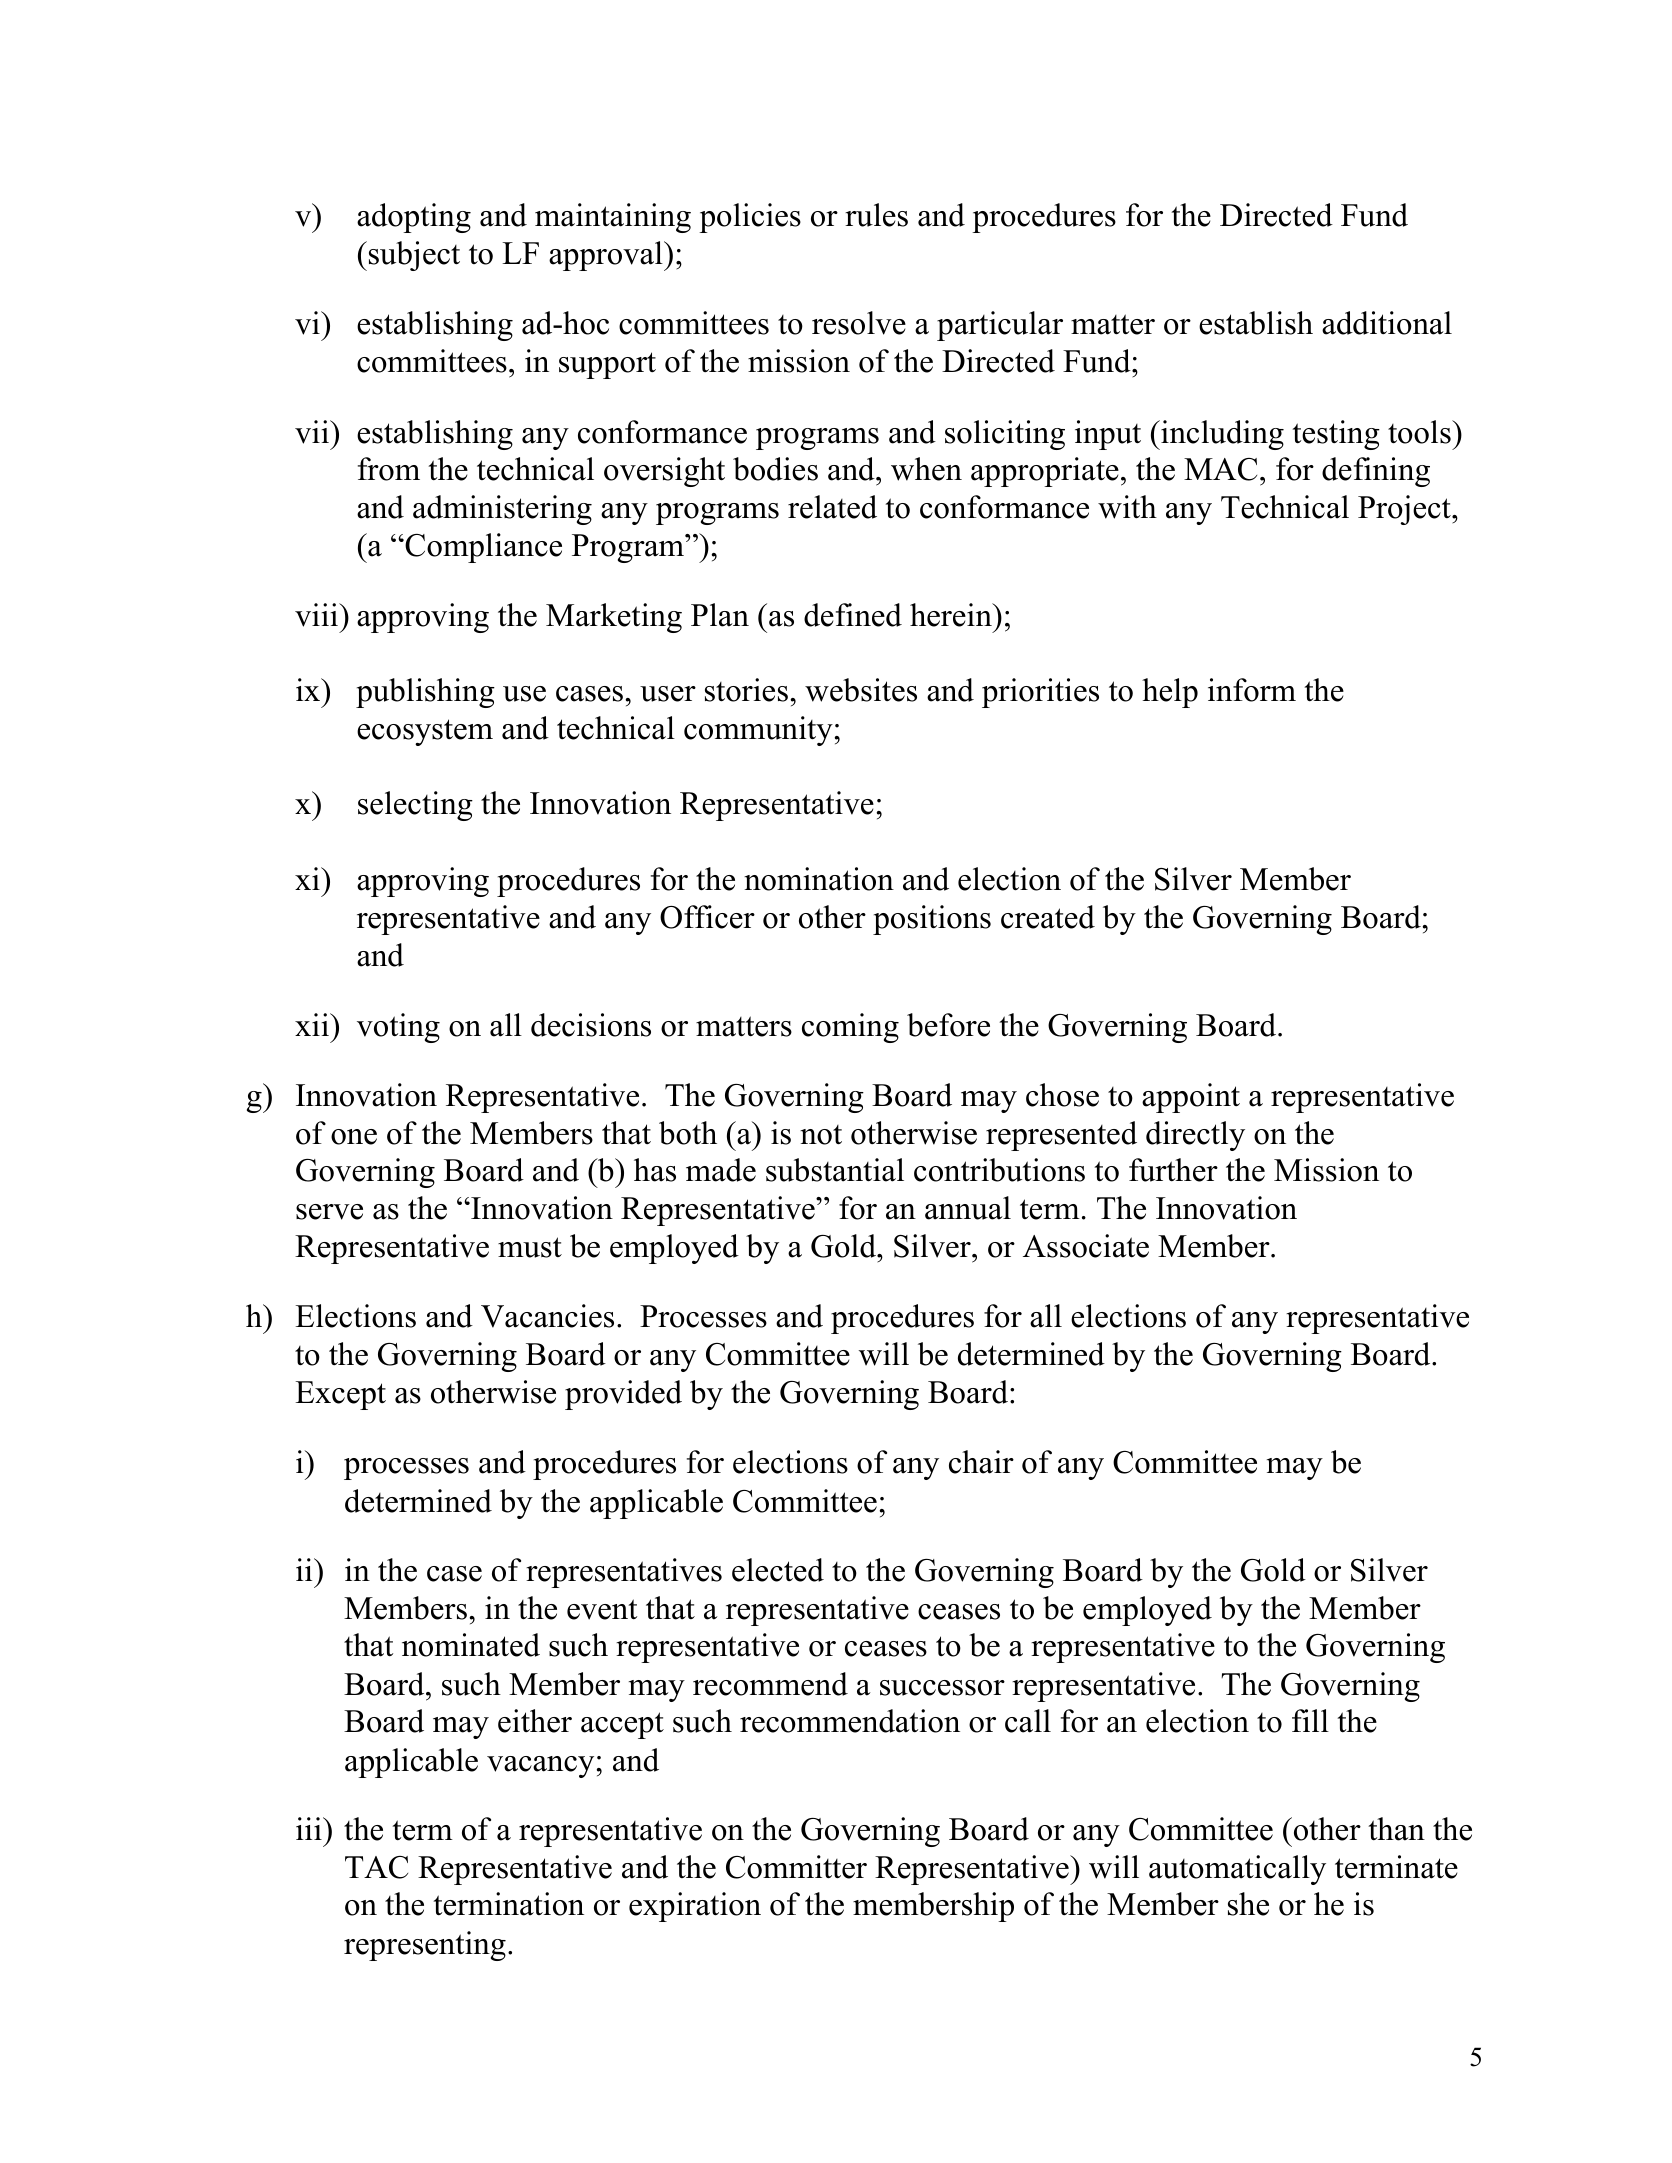  I want to click on representing, so click(425, 1946).
